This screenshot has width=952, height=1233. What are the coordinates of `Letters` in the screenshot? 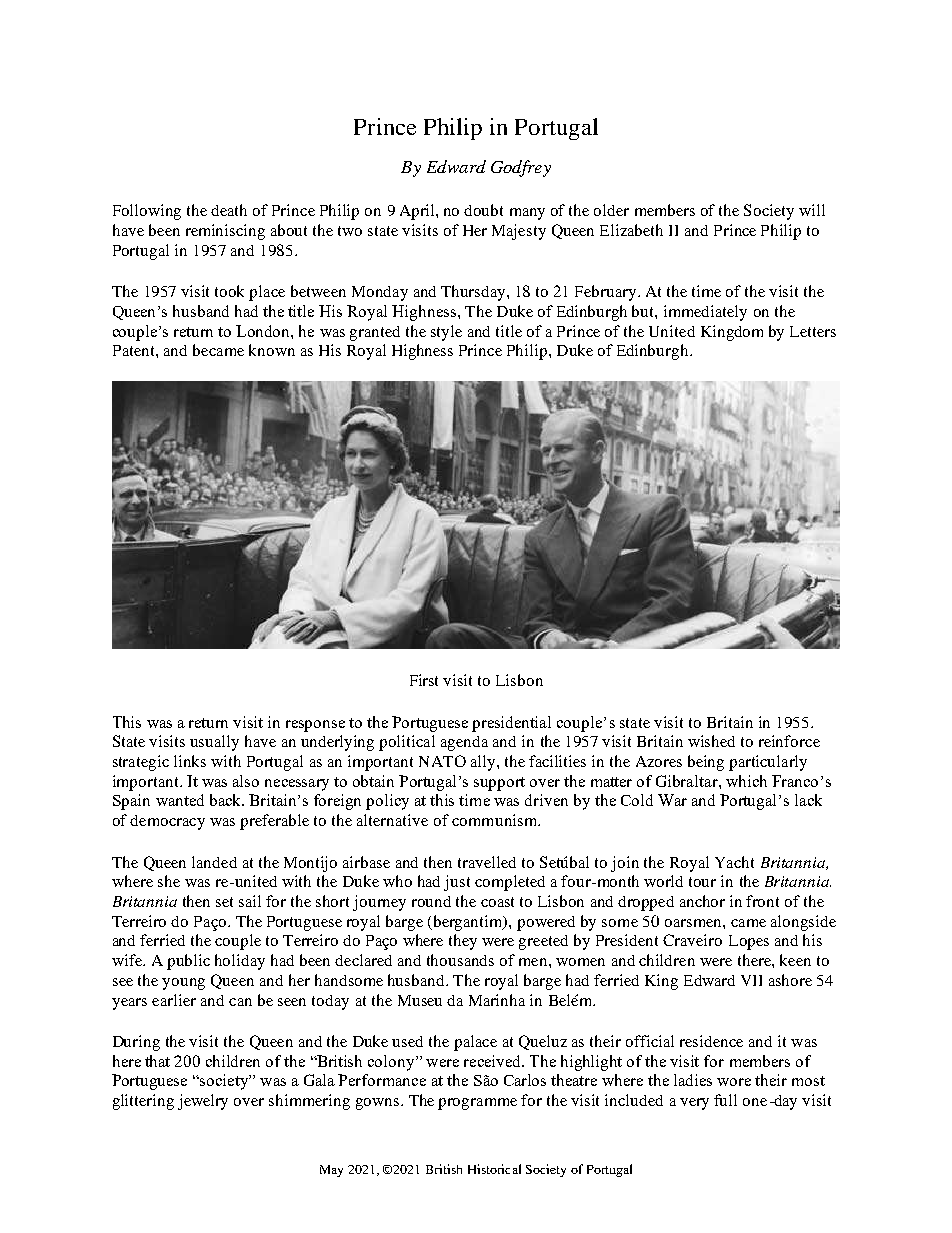 It's located at (813, 331).
